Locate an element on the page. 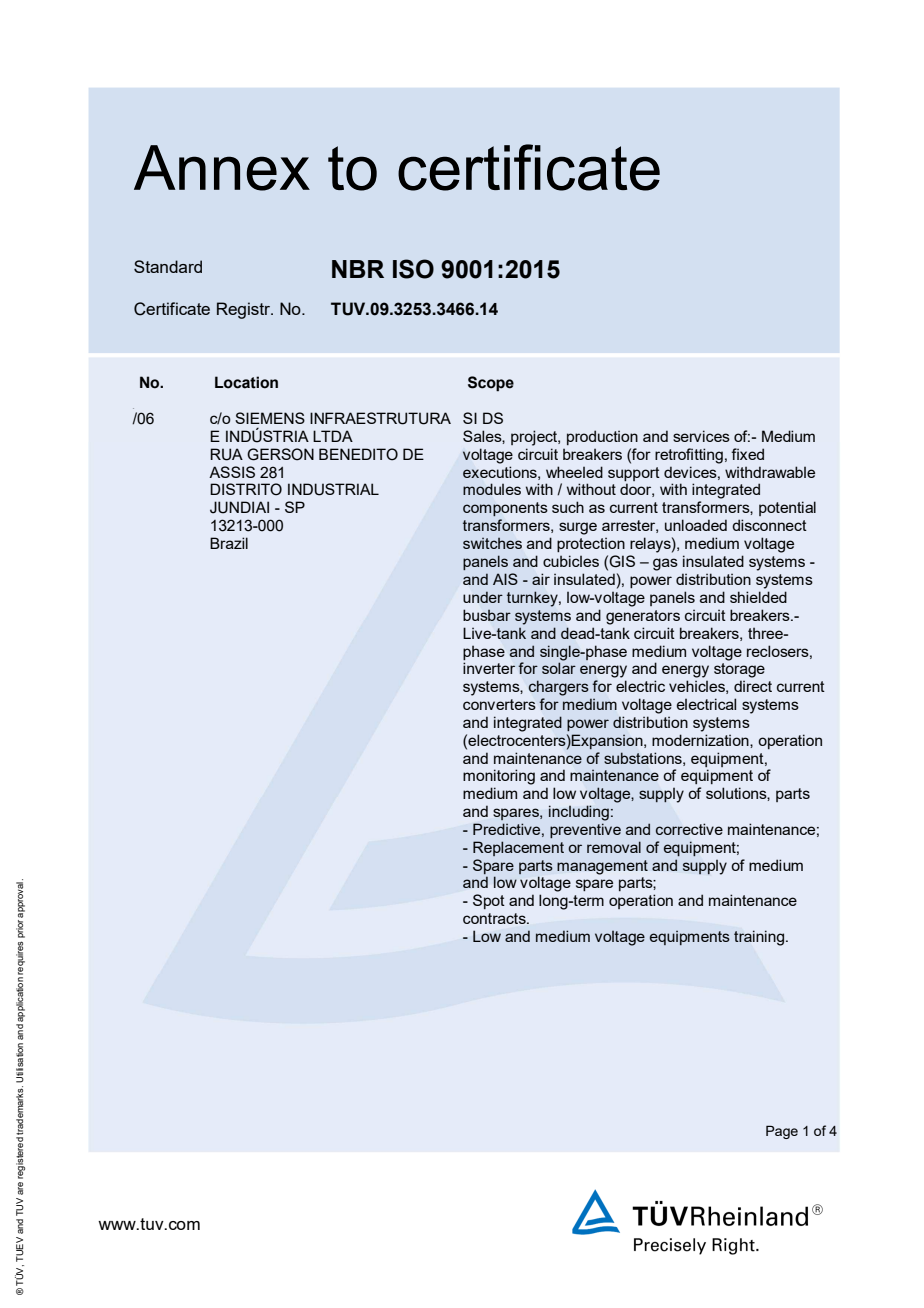 This image has height=1308, width=924. Spot is located at coordinates (489, 901).
